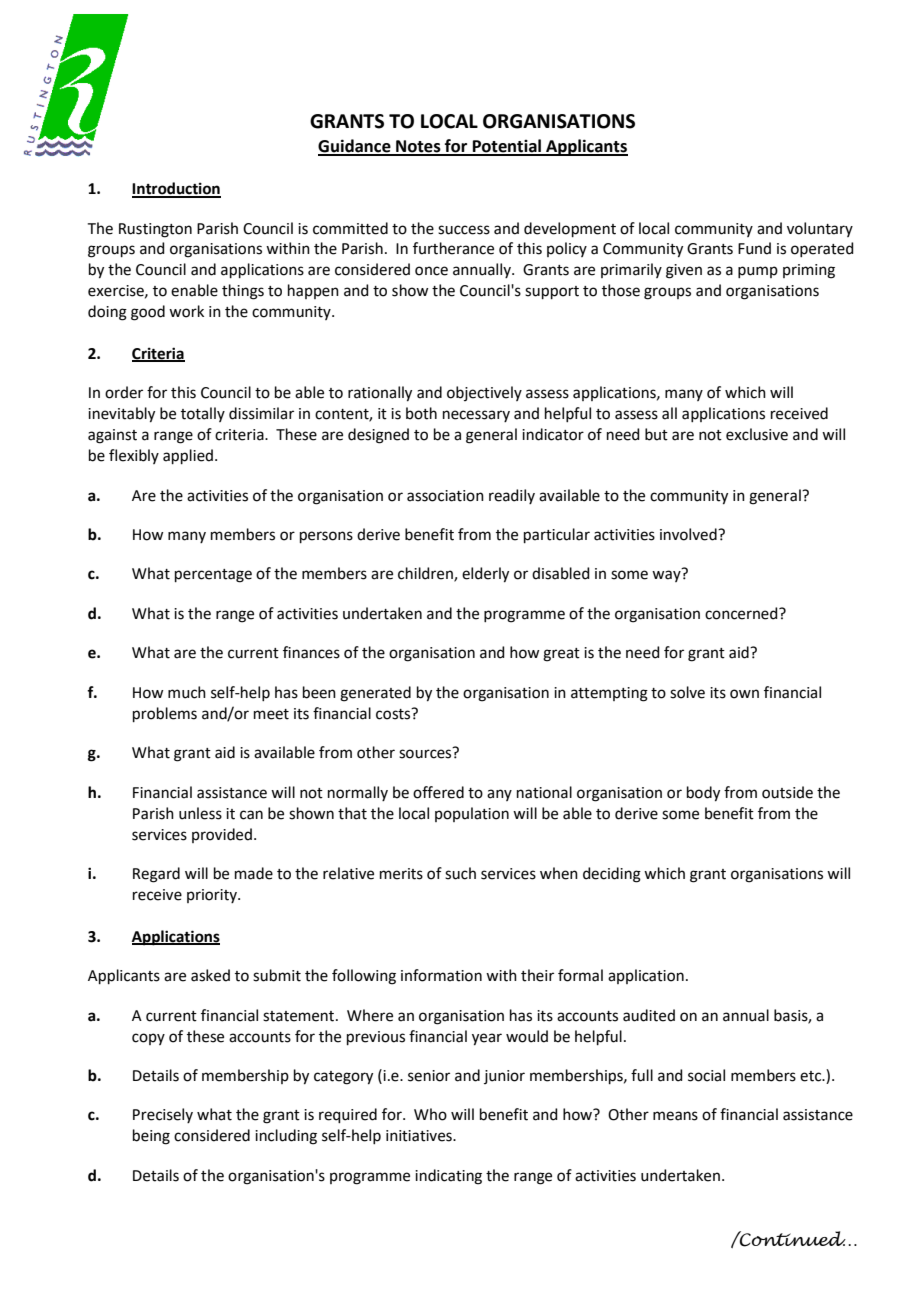 The height and width of the screenshot is (1308, 924). I want to click on solve, so click(687, 692).
